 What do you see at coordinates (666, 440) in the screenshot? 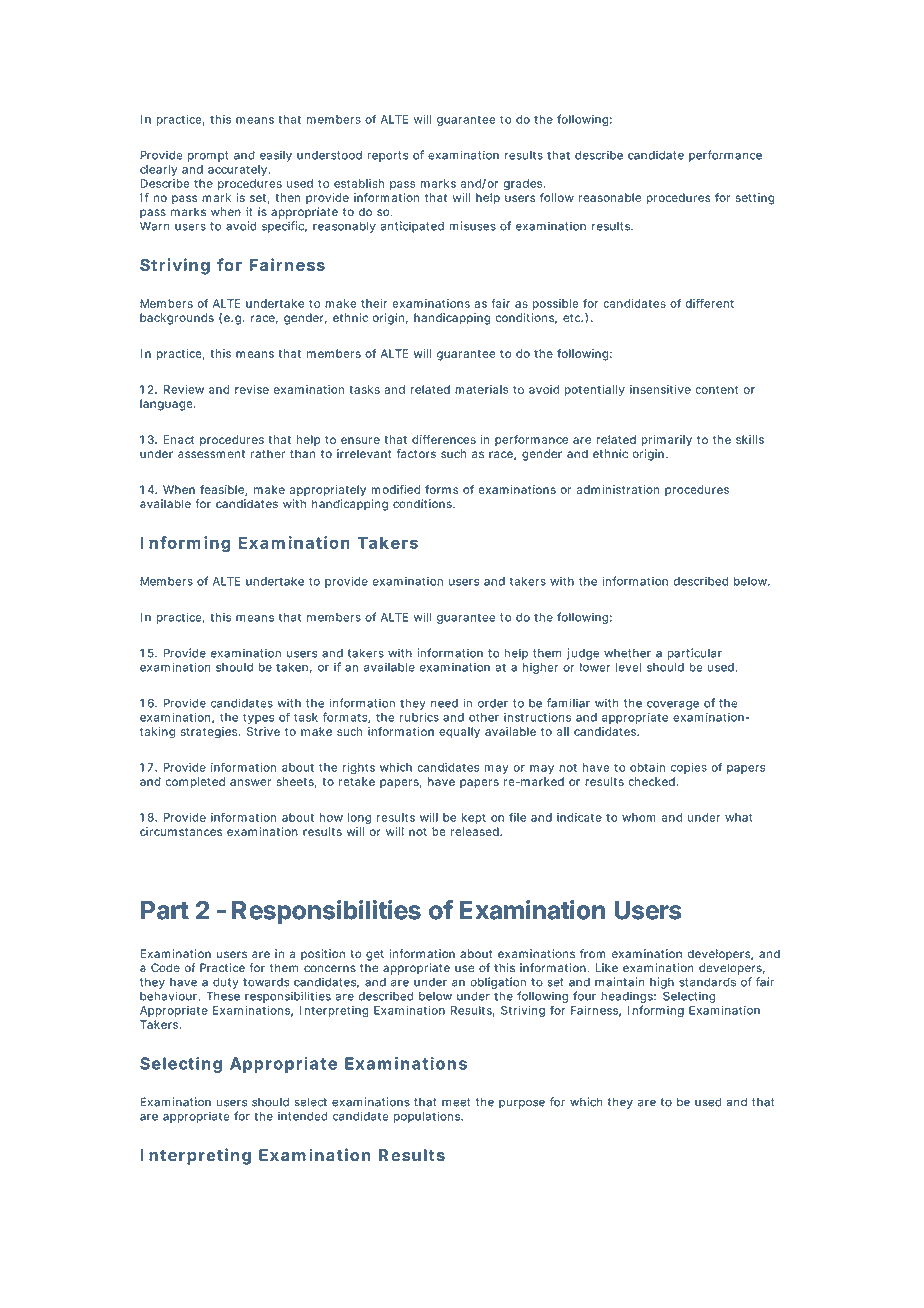
I see `primarily` at bounding box center [666, 440].
